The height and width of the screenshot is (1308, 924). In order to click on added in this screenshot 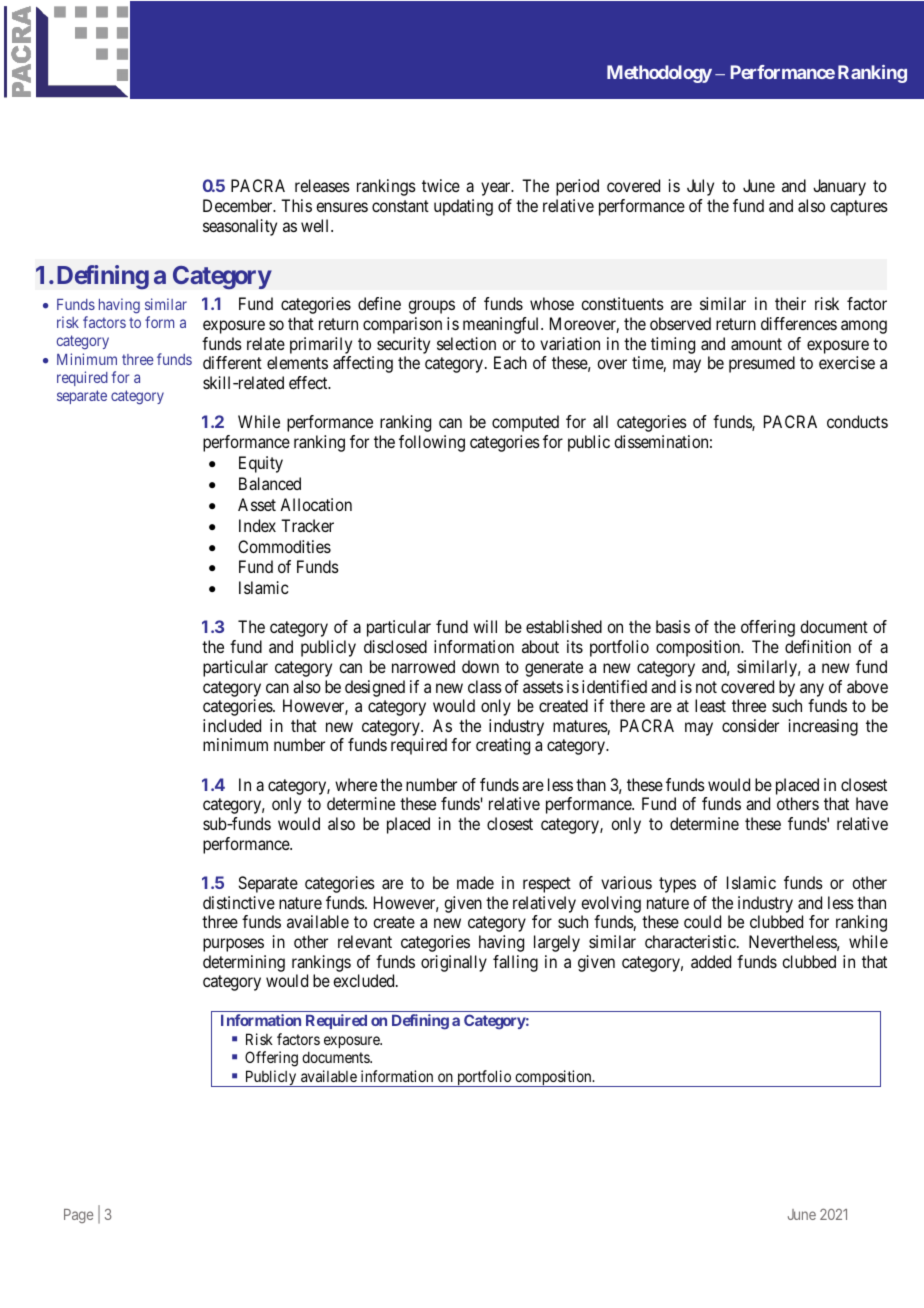, I will do `click(711, 961)`.
